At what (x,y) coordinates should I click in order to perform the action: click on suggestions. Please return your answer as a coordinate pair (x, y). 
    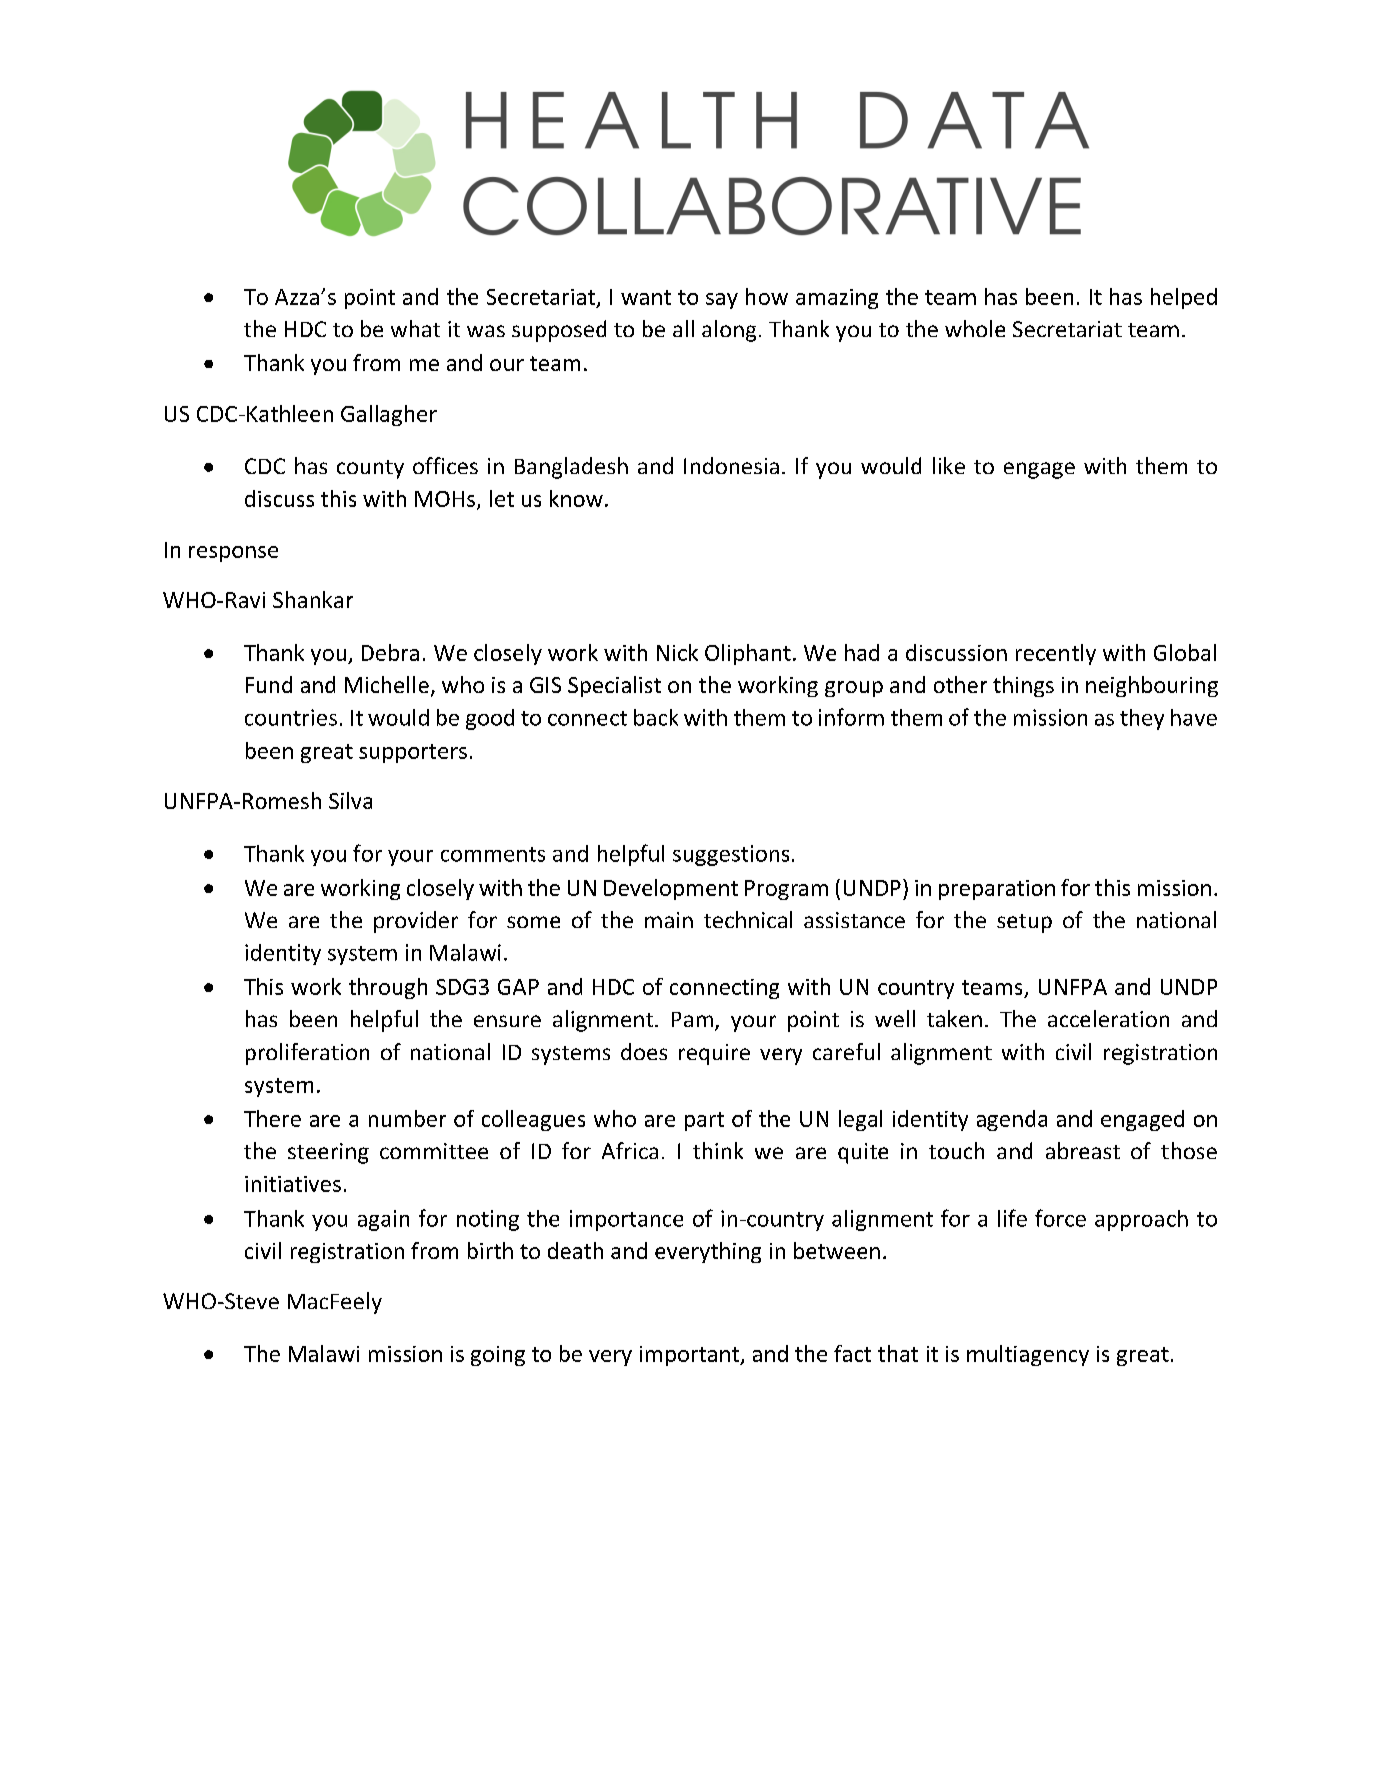
    Looking at the image, I should click on (731, 855).
